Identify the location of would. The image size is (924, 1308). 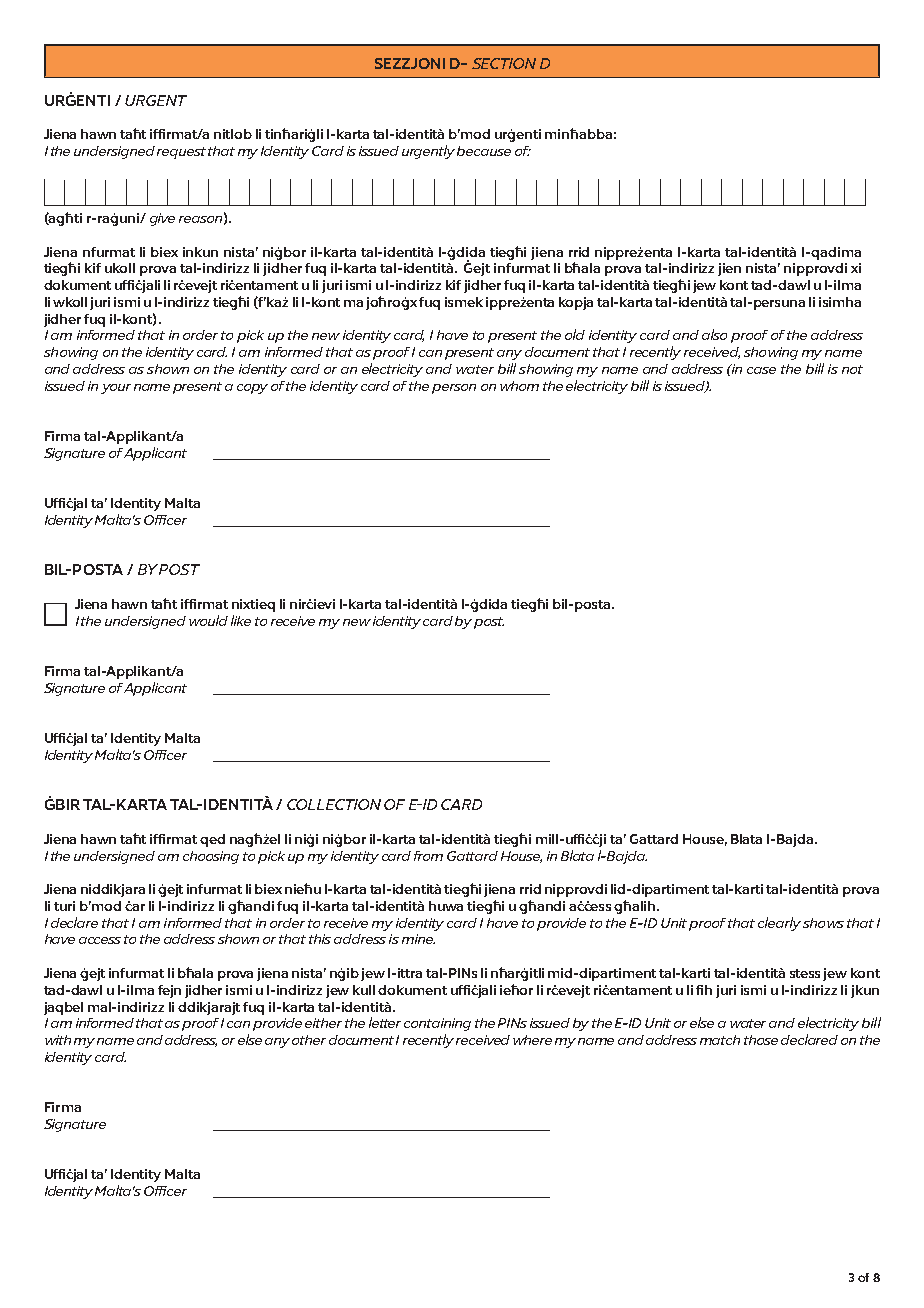
(208, 620).
